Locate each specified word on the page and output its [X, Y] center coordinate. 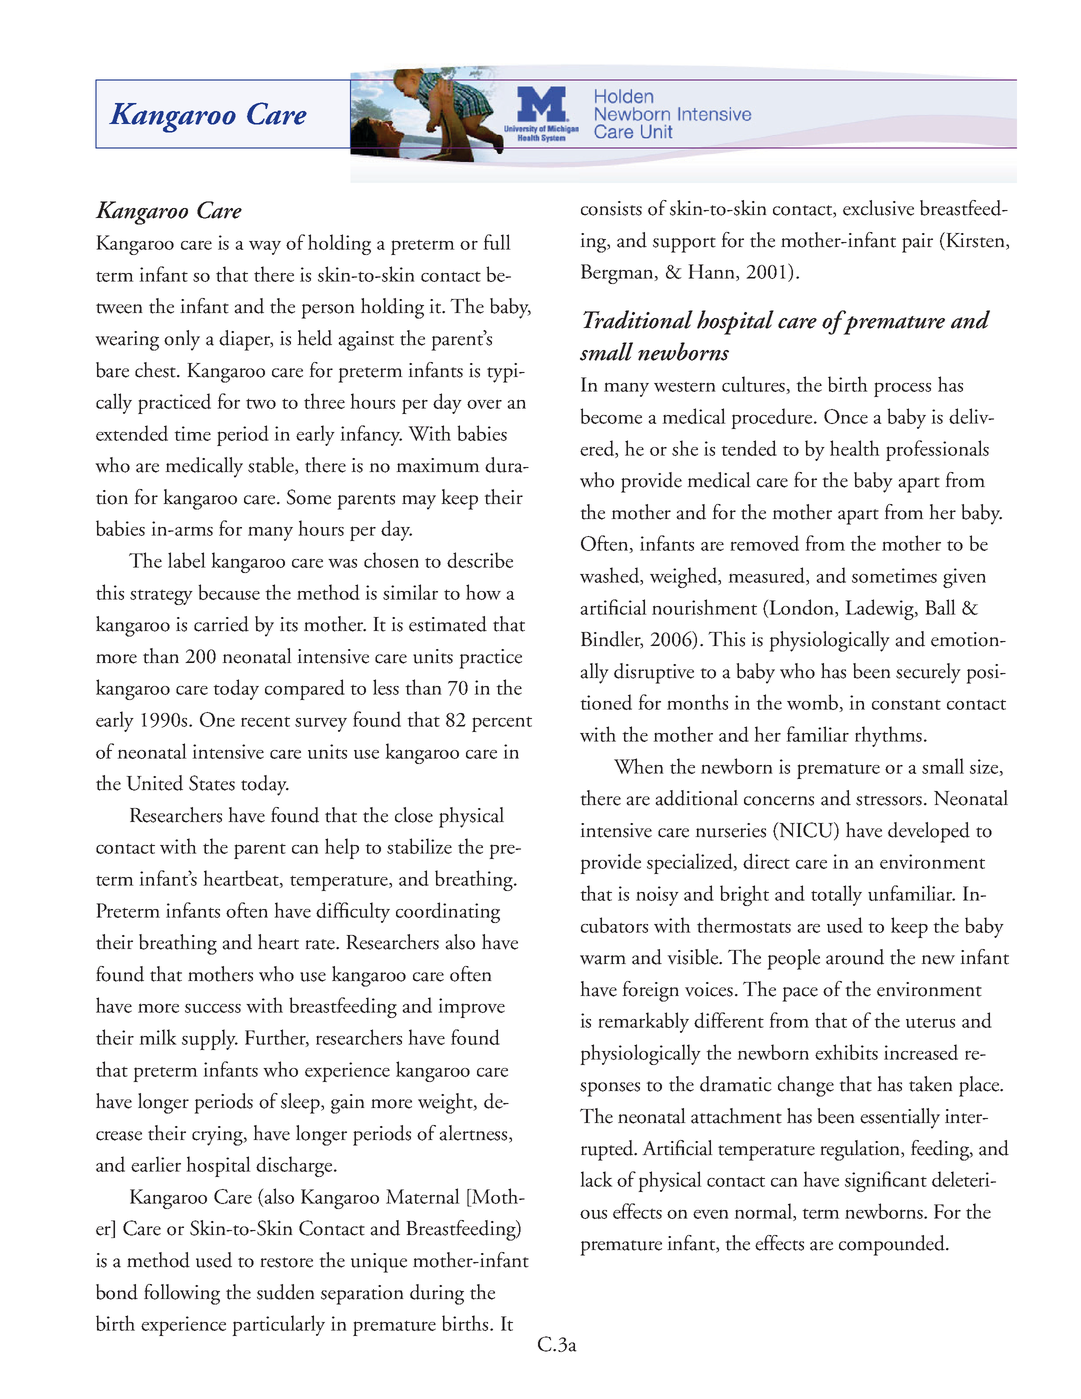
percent [502, 724]
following [182, 1294]
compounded [893, 1245]
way [265, 248]
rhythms [890, 736]
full [497, 242]
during [437, 1294]
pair [917, 243]
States [212, 783]
